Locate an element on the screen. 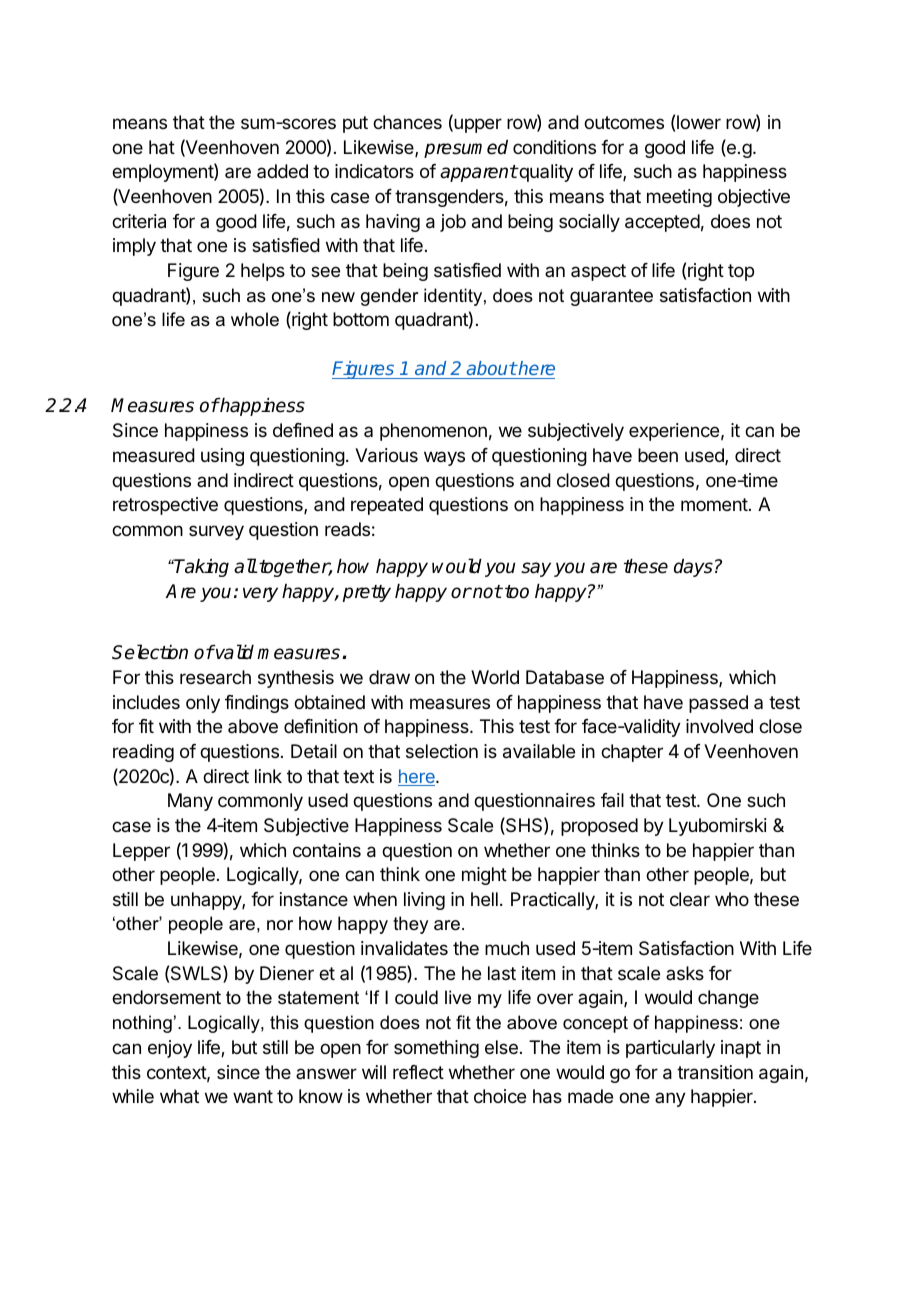 This screenshot has height=1308, width=924. lower is located at coordinates (699, 122).
